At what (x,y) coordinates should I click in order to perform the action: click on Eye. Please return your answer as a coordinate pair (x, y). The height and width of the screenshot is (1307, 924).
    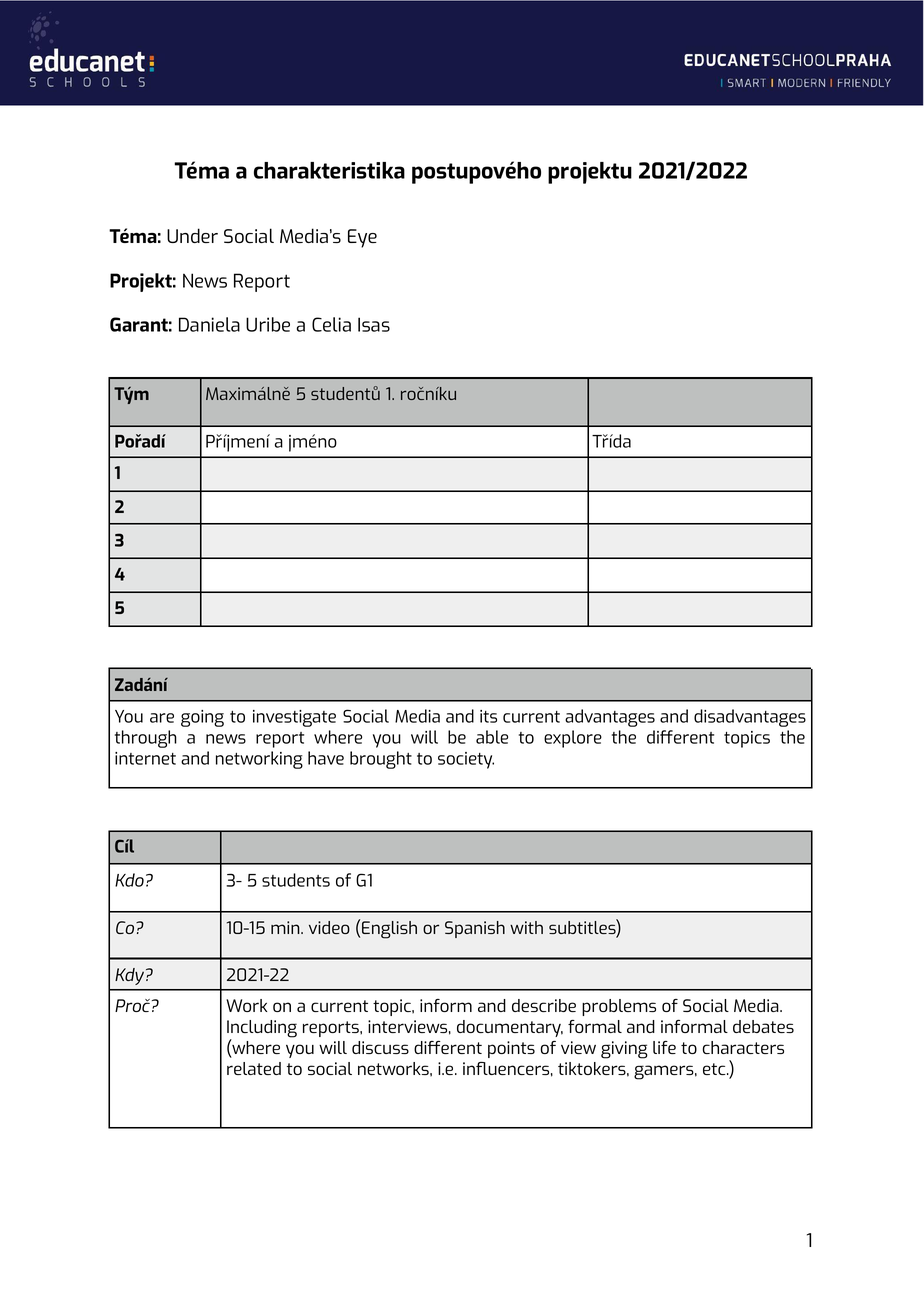
    Looking at the image, I should click on (362, 238).
